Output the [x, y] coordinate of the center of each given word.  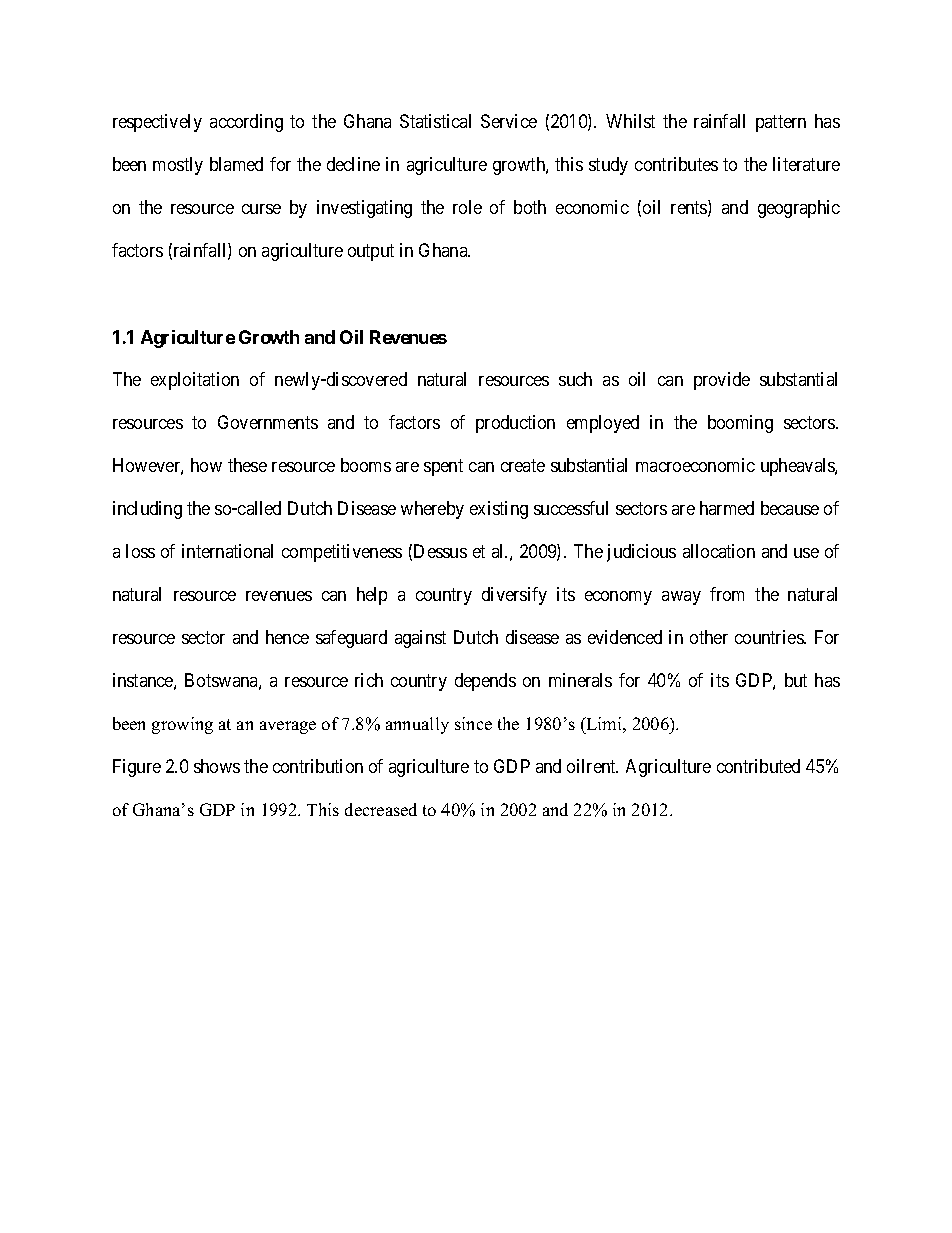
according [246, 123]
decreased [381, 809]
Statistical [435, 121]
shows [217, 766]
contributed [758, 766]
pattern [781, 124]
